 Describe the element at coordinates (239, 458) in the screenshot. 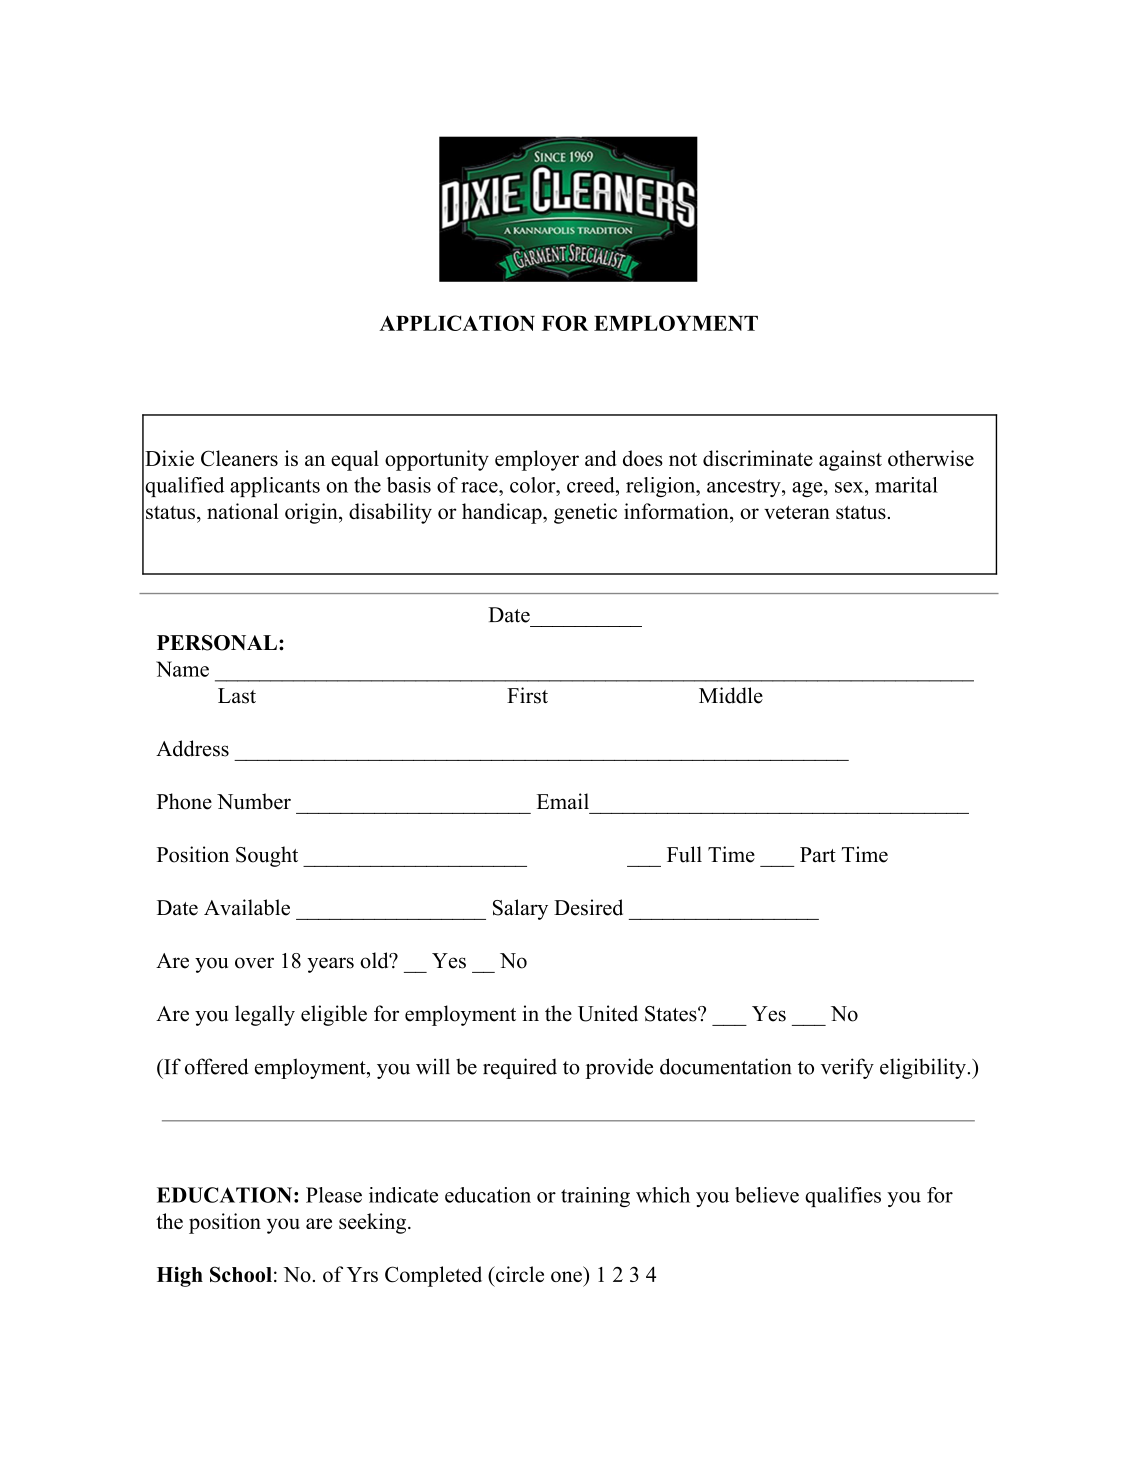

I see `Cleaners` at that location.
